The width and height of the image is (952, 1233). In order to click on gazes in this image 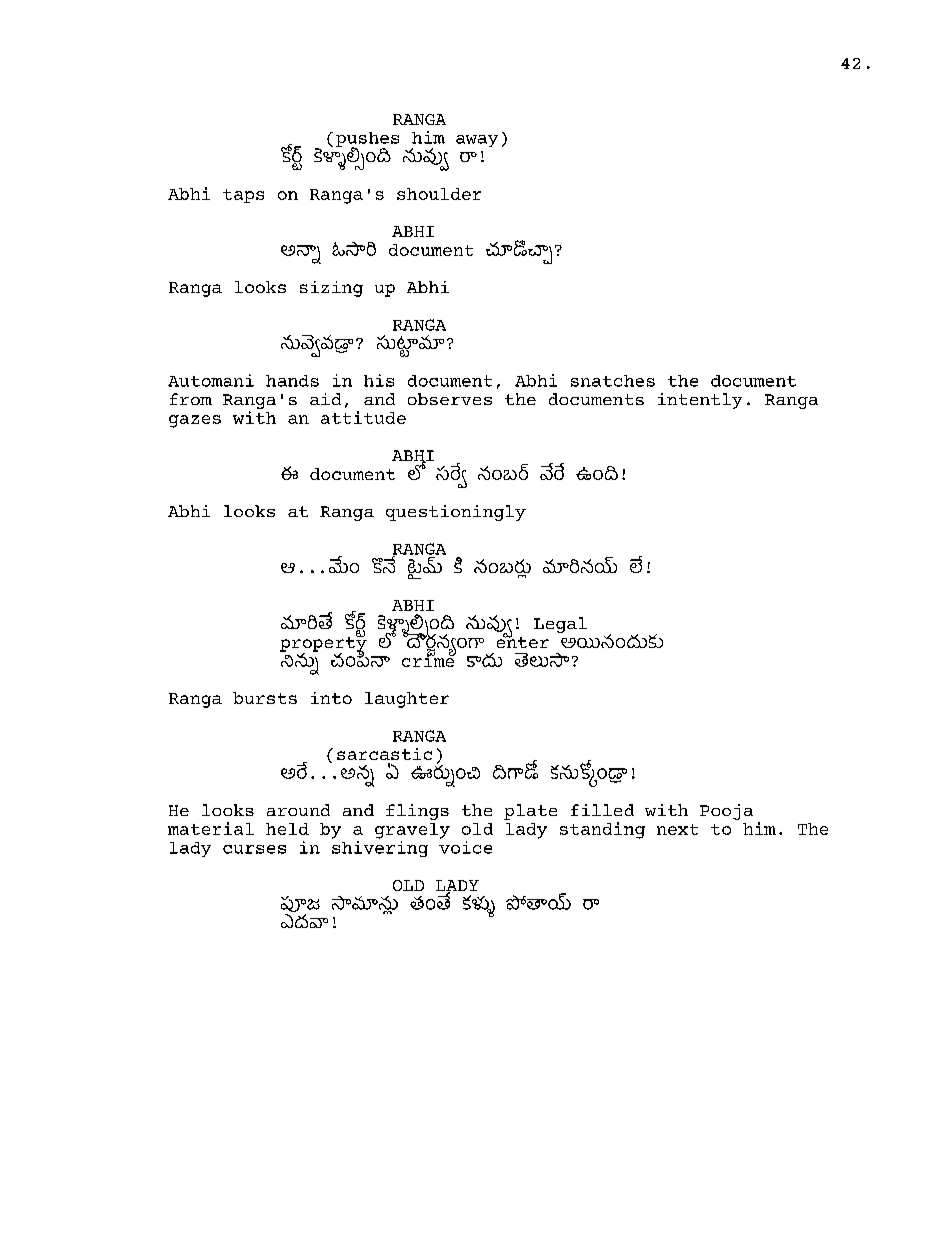, I will do `click(195, 421)`.
